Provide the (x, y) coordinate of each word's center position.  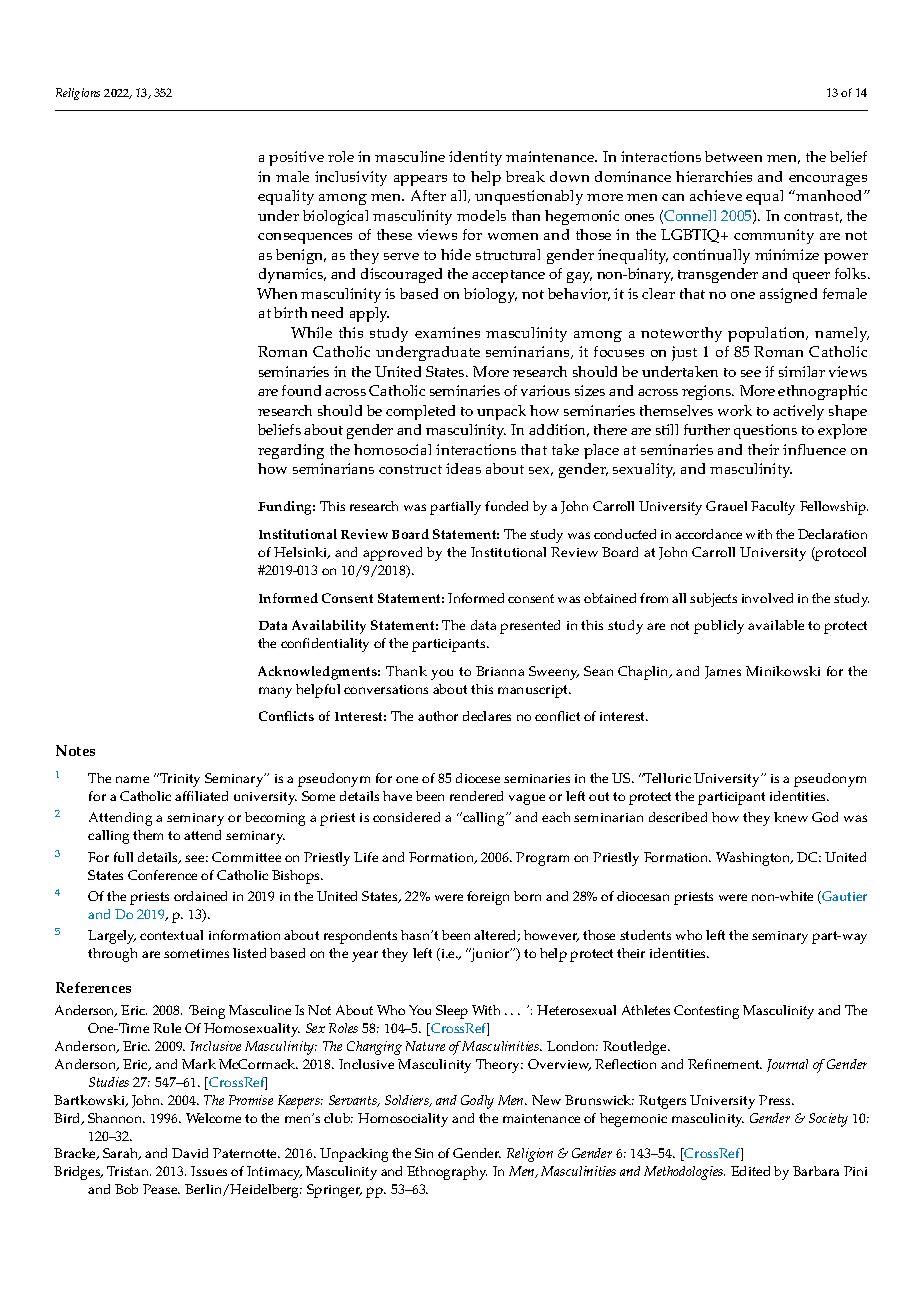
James (723, 672)
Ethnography (447, 1173)
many (275, 692)
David (190, 1153)
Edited (750, 1171)
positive (296, 158)
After (428, 195)
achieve (716, 195)
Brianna (500, 671)
